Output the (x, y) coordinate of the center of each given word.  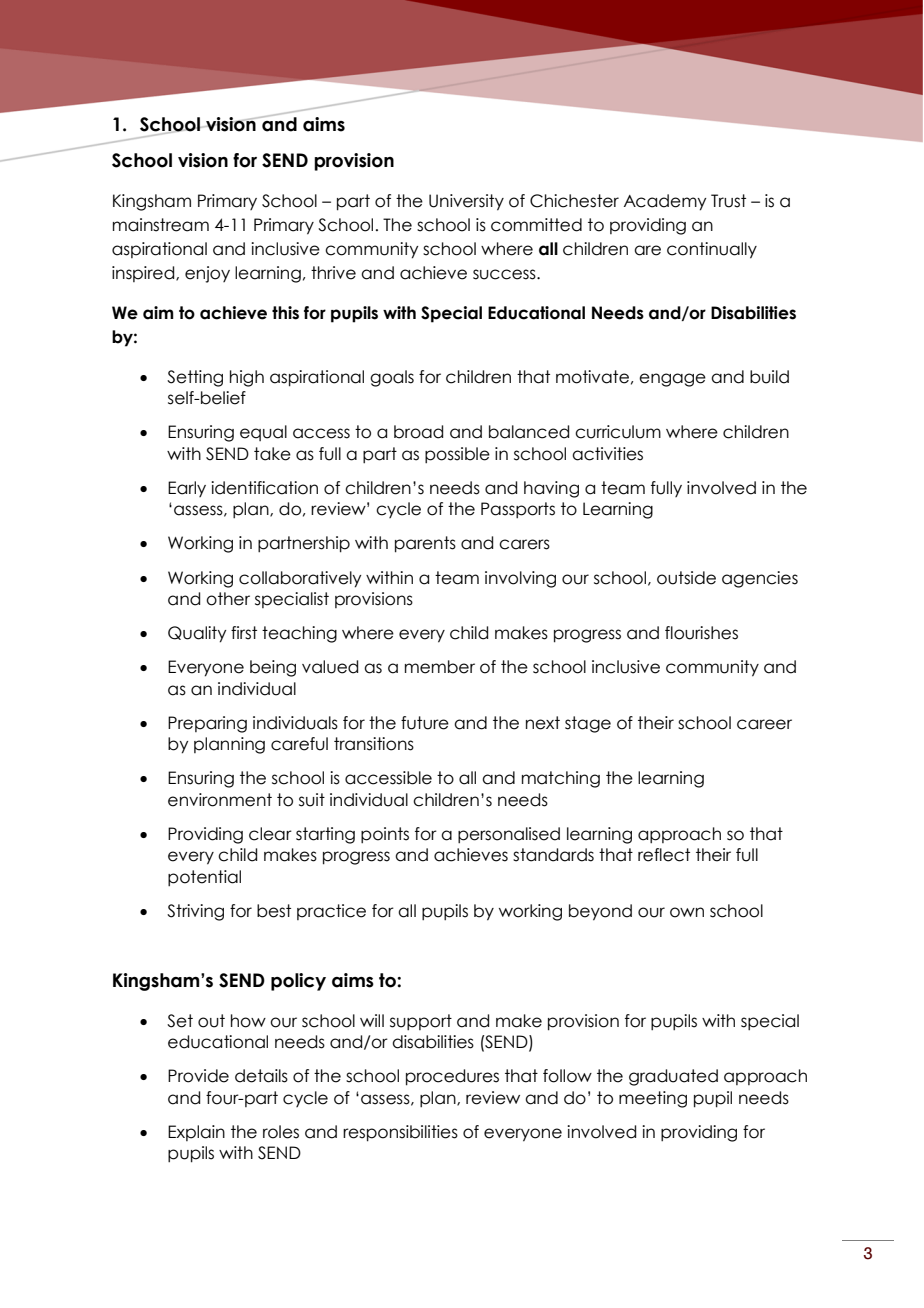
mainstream (161, 225)
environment (220, 800)
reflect (664, 855)
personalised (509, 835)
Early (187, 489)
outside (686, 578)
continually (712, 250)
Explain (196, 1133)
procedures (452, 1077)
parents (425, 544)
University (466, 202)
